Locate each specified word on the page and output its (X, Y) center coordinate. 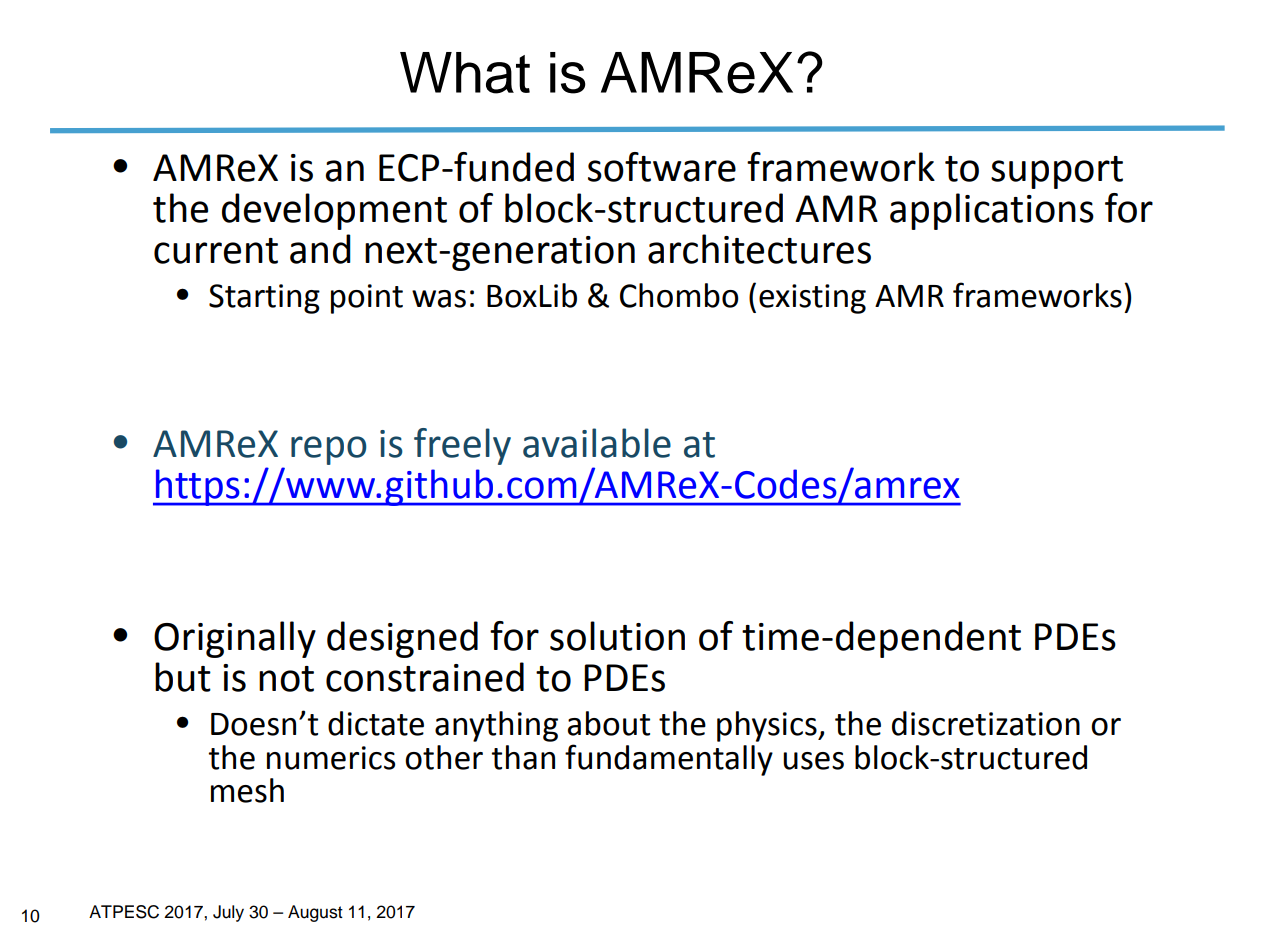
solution (617, 636)
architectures (759, 249)
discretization (986, 723)
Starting (264, 299)
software (662, 167)
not (286, 679)
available (597, 443)
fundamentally (669, 760)
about (609, 723)
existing (812, 299)
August (315, 913)
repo (329, 450)
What (465, 73)
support (1057, 172)
